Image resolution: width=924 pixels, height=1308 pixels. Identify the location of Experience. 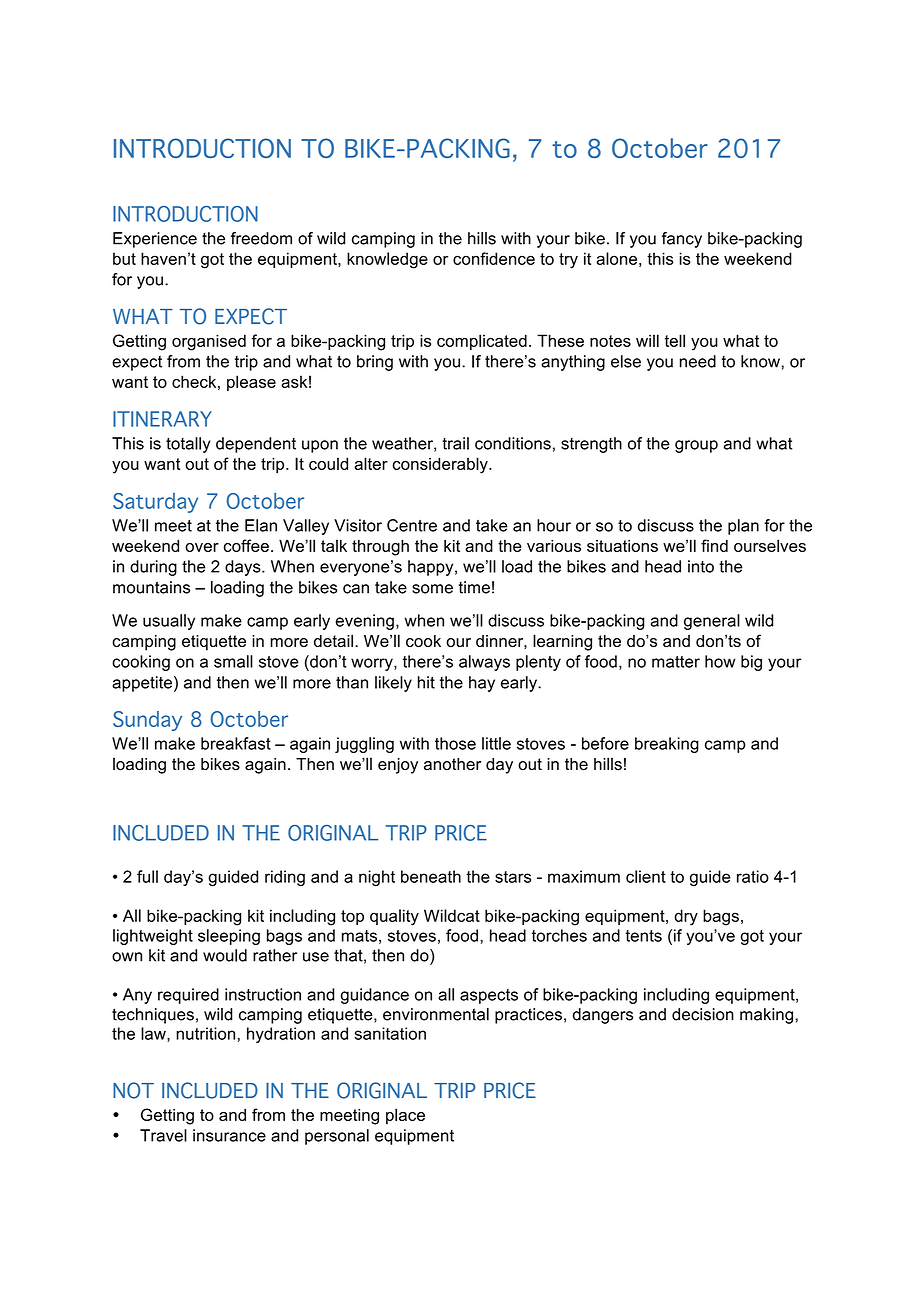
(155, 240).
